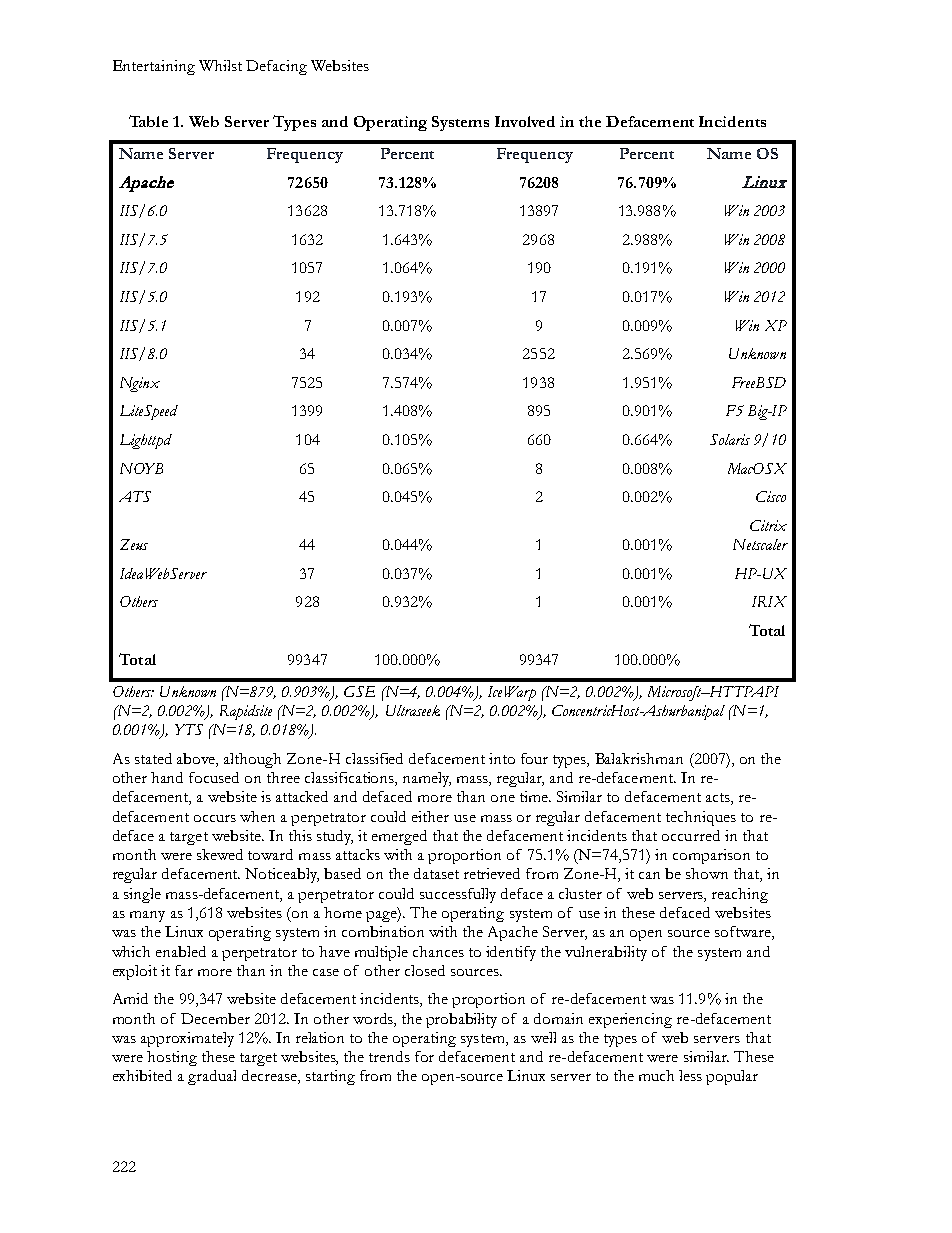 This screenshot has width=952, height=1233. Describe the element at coordinates (525, 121) in the screenshot. I see `Involved` at that location.
